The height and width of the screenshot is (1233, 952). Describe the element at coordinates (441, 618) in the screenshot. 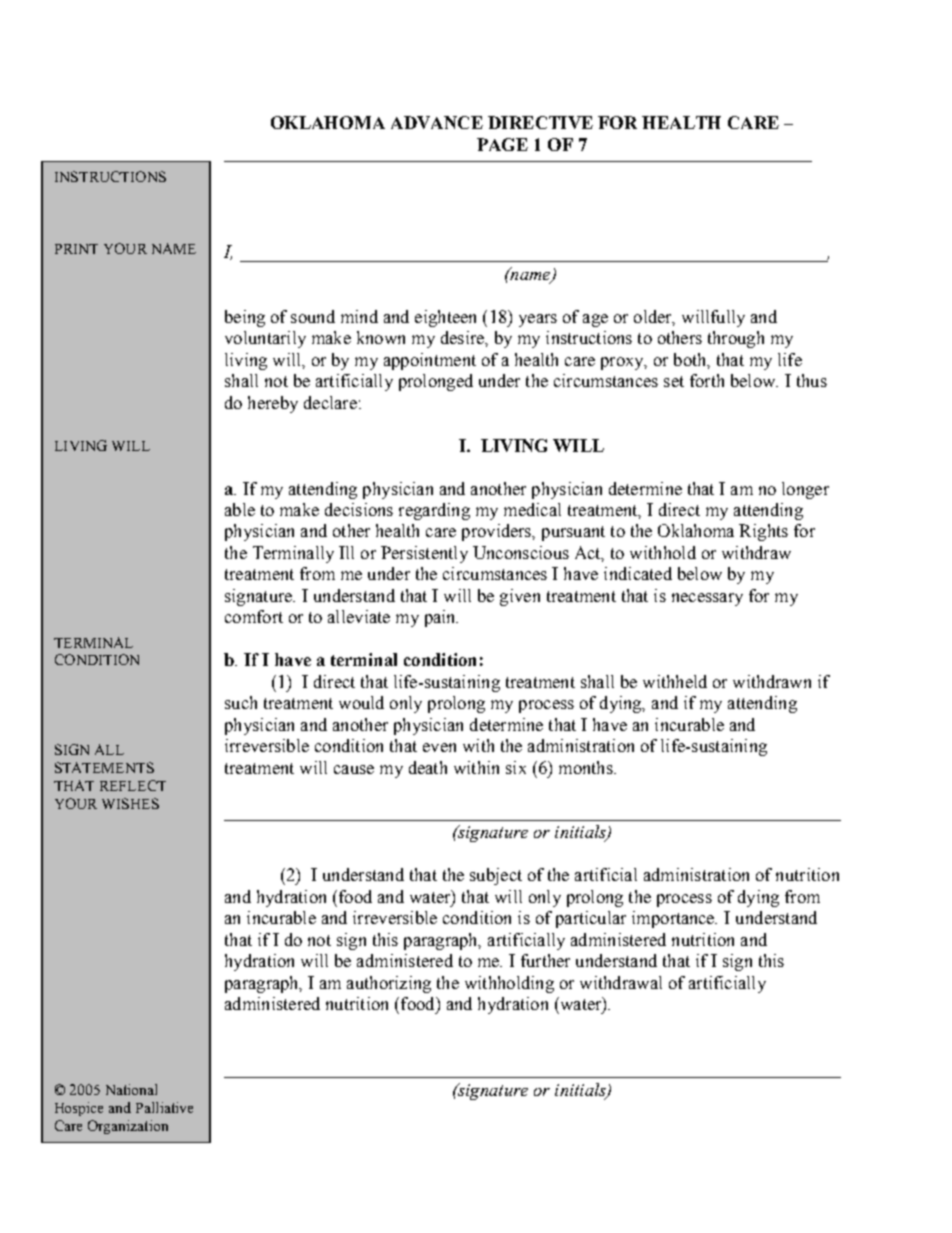

I see `pain` at that location.
